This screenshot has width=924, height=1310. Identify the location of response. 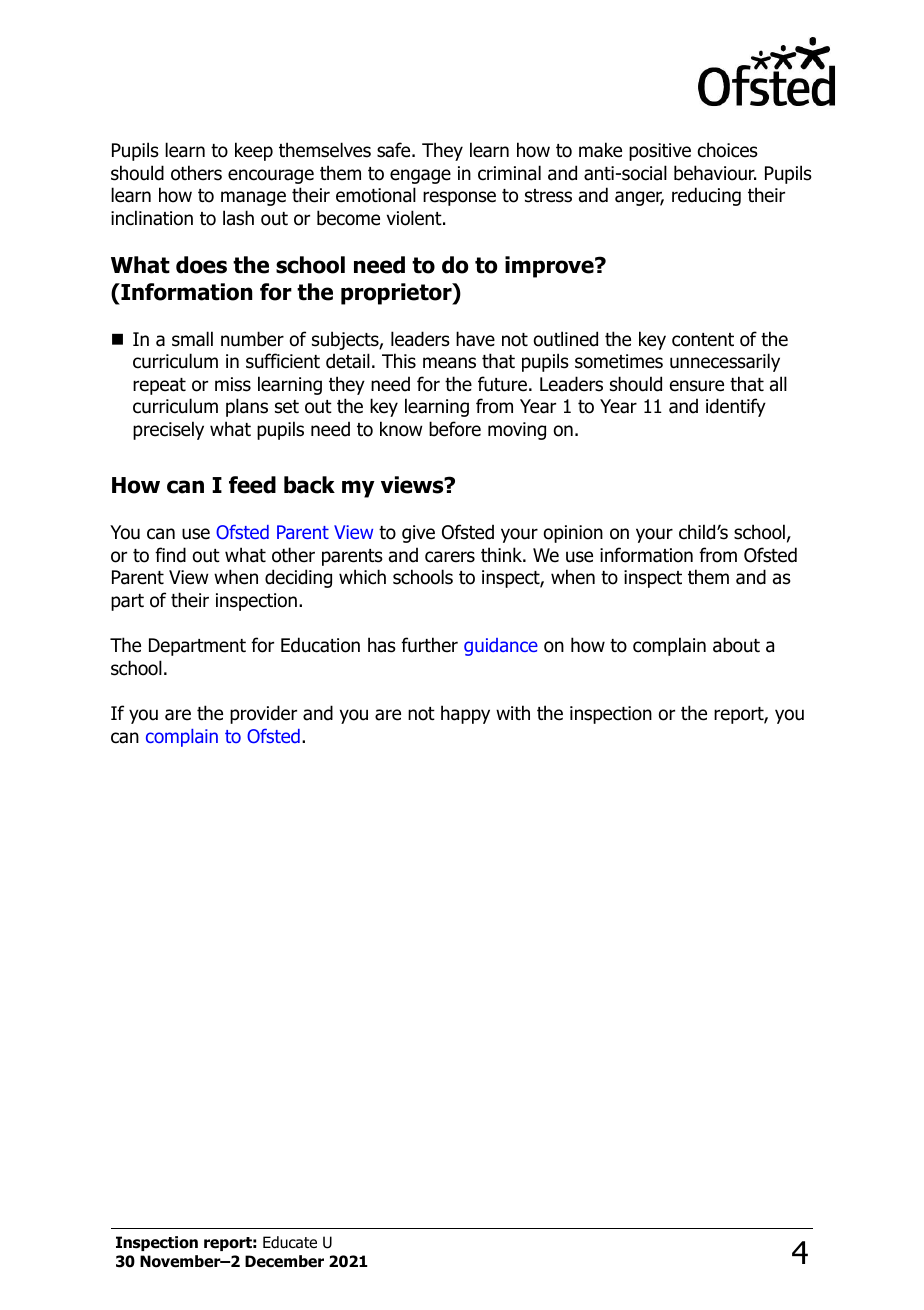
(459, 198).
